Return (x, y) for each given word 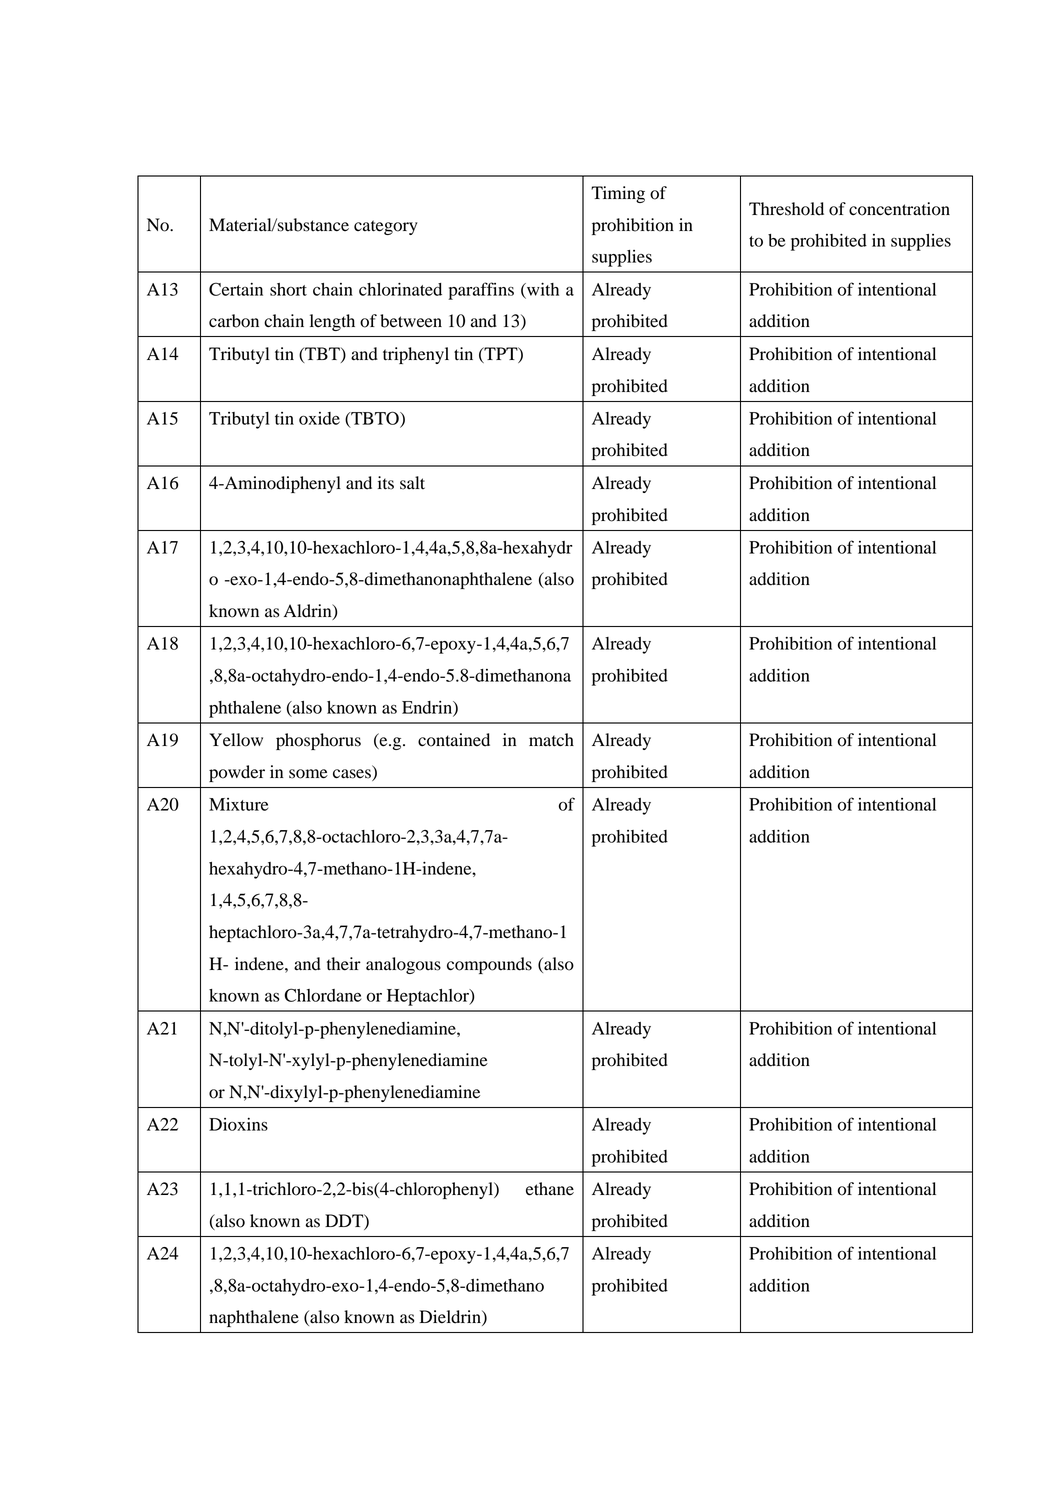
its (386, 483)
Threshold (786, 209)
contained (454, 740)
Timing (618, 194)
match (551, 740)
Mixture (238, 804)
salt (412, 483)
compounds (489, 965)
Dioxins (238, 1124)
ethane (550, 1189)
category (386, 227)
